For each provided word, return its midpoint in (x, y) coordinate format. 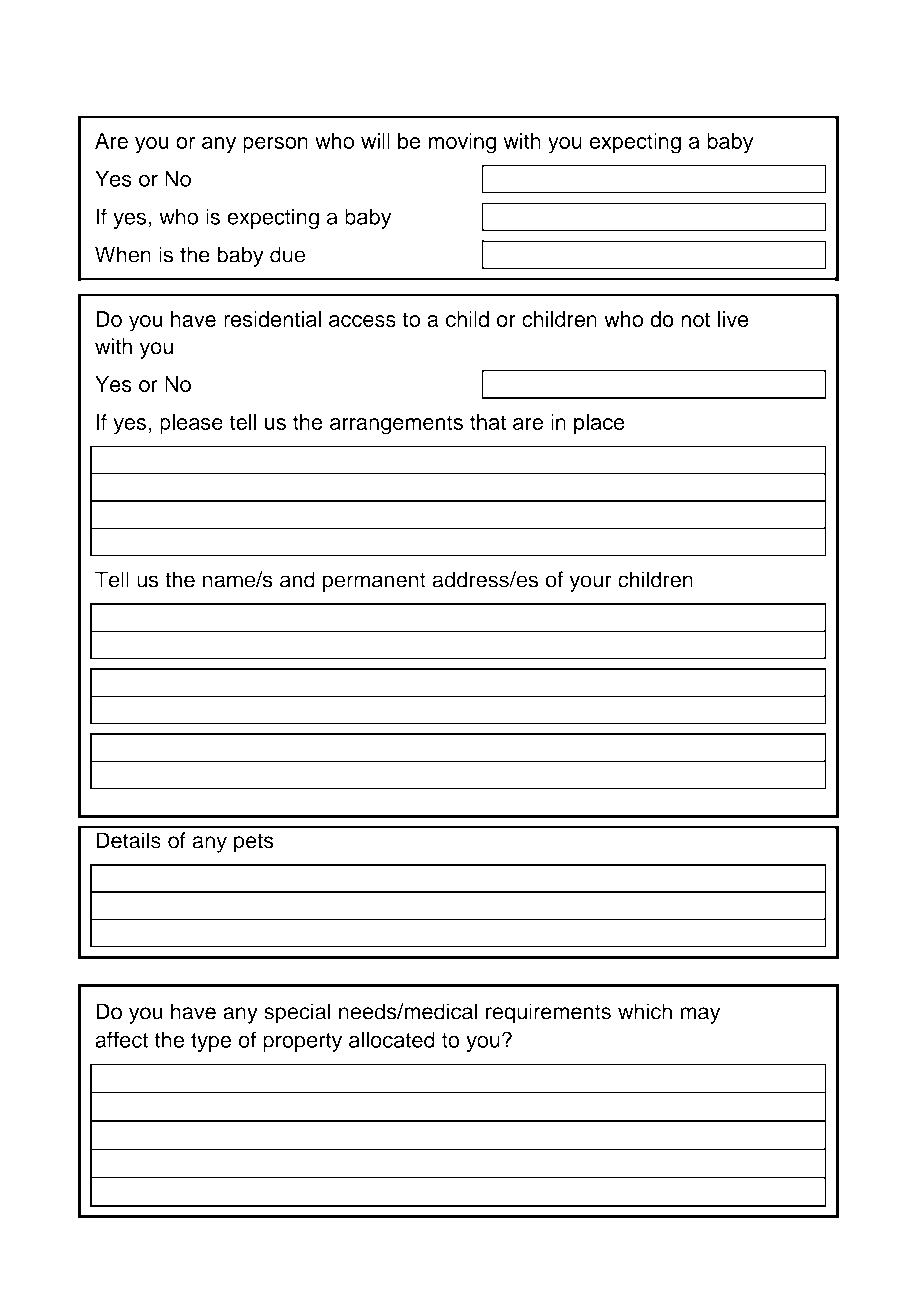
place (599, 424)
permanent (374, 582)
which (645, 1011)
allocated (392, 1039)
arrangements (396, 425)
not (695, 319)
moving (462, 143)
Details (128, 840)
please (191, 424)
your (591, 583)
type (211, 1042)
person (275, 145)
